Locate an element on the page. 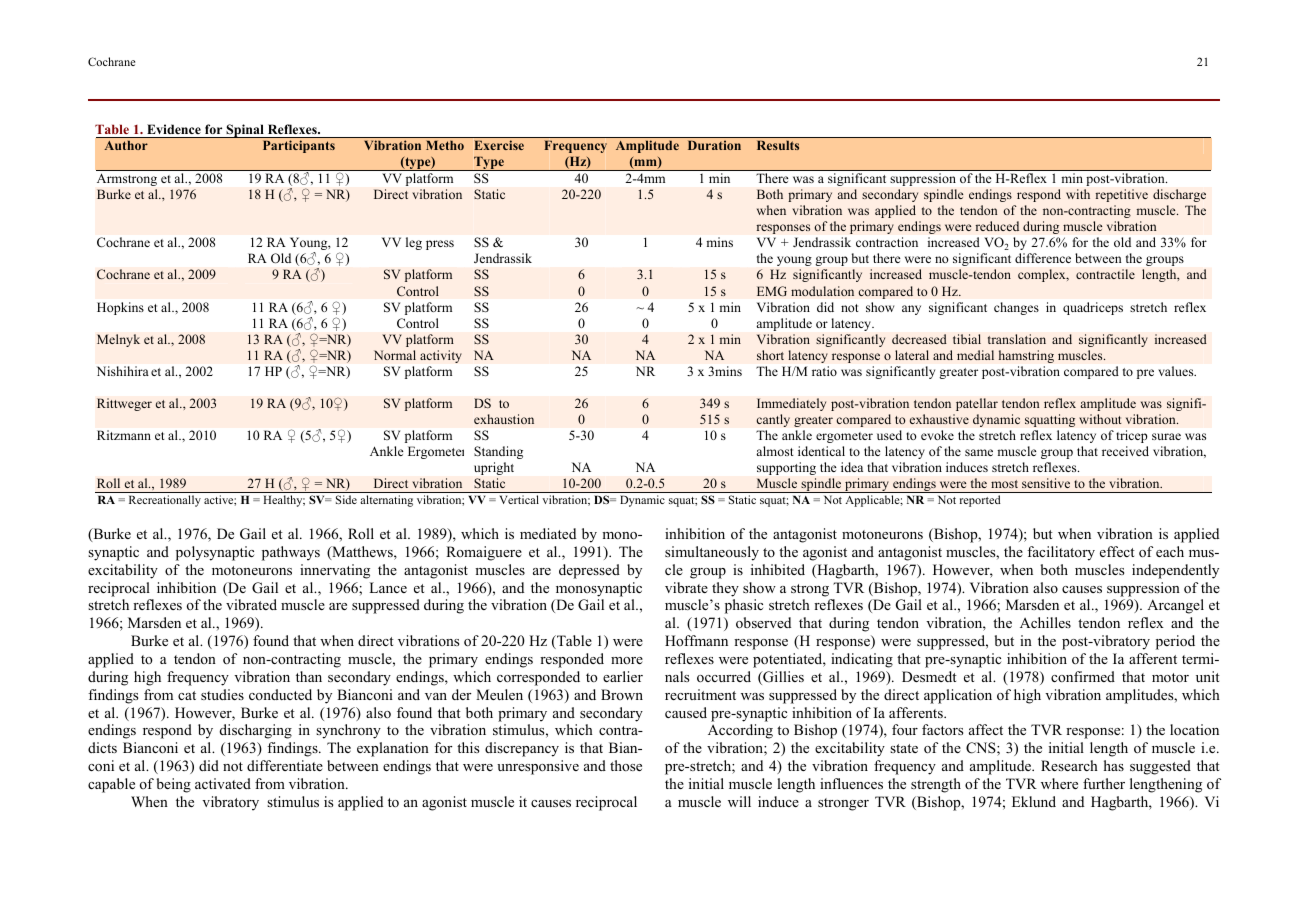  short is located at coordinates (770, 355).
